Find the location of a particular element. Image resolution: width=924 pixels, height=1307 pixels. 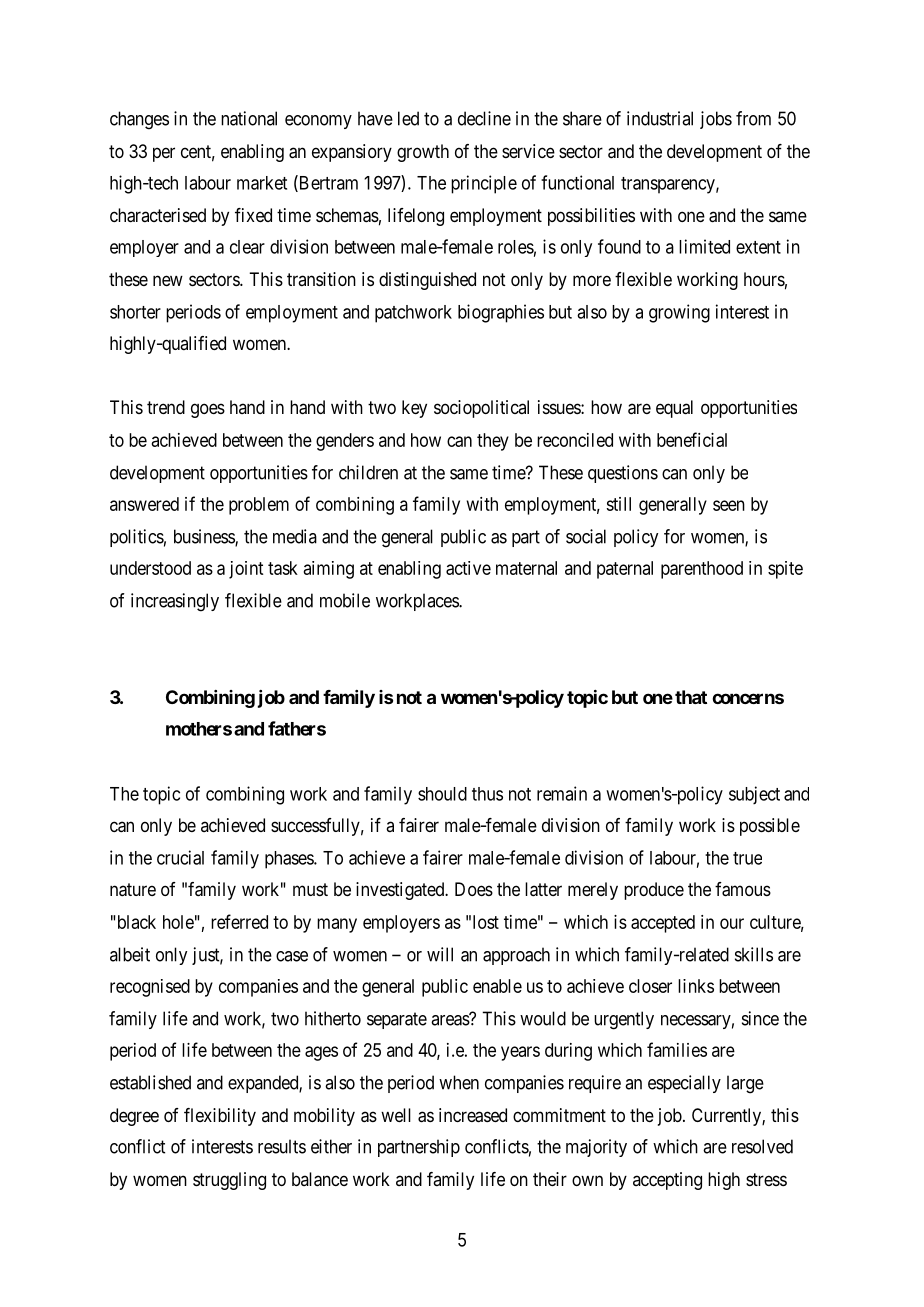

should is located at coordinates (442, 794).
